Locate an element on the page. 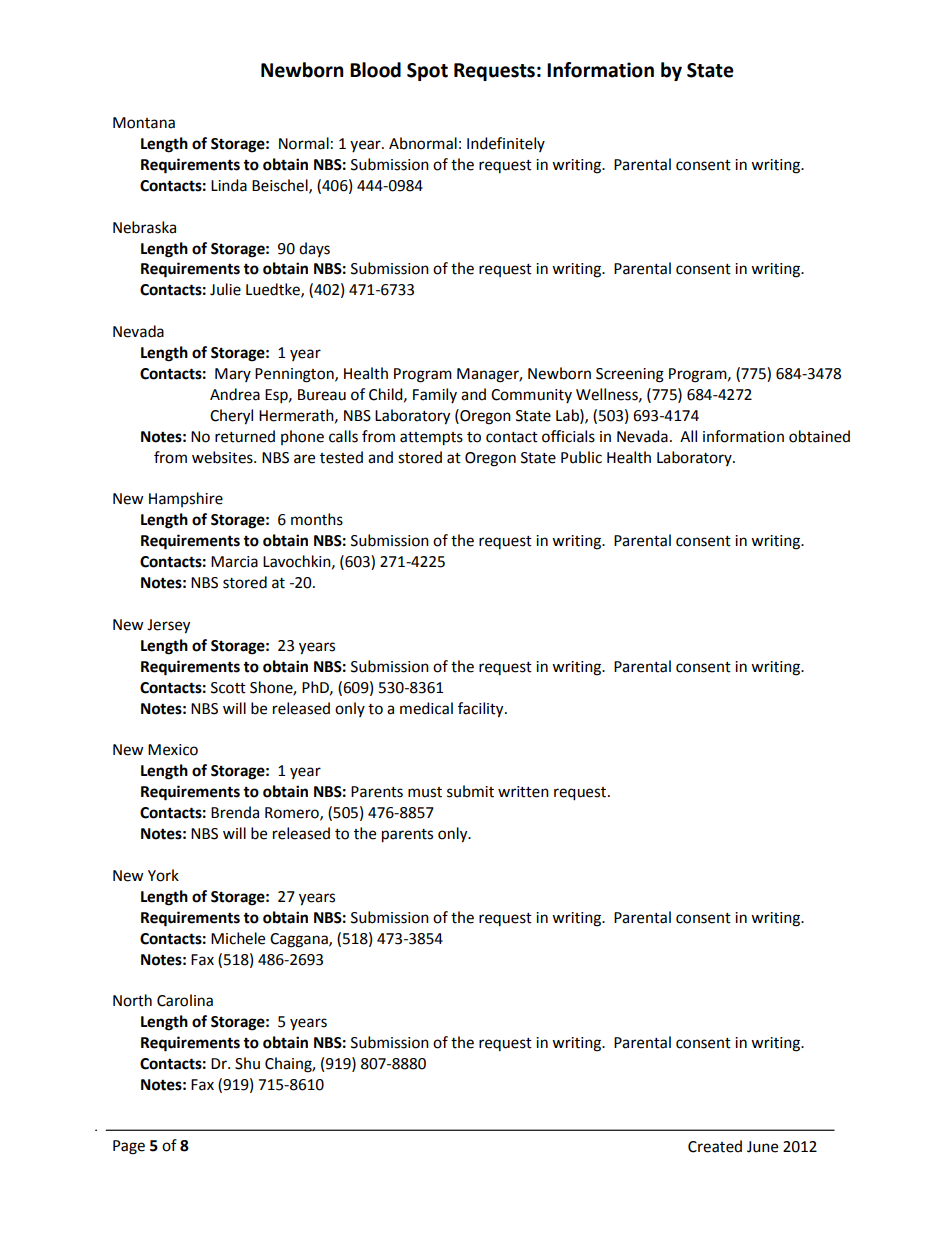  Screening is located at coordinates (630, 375).
